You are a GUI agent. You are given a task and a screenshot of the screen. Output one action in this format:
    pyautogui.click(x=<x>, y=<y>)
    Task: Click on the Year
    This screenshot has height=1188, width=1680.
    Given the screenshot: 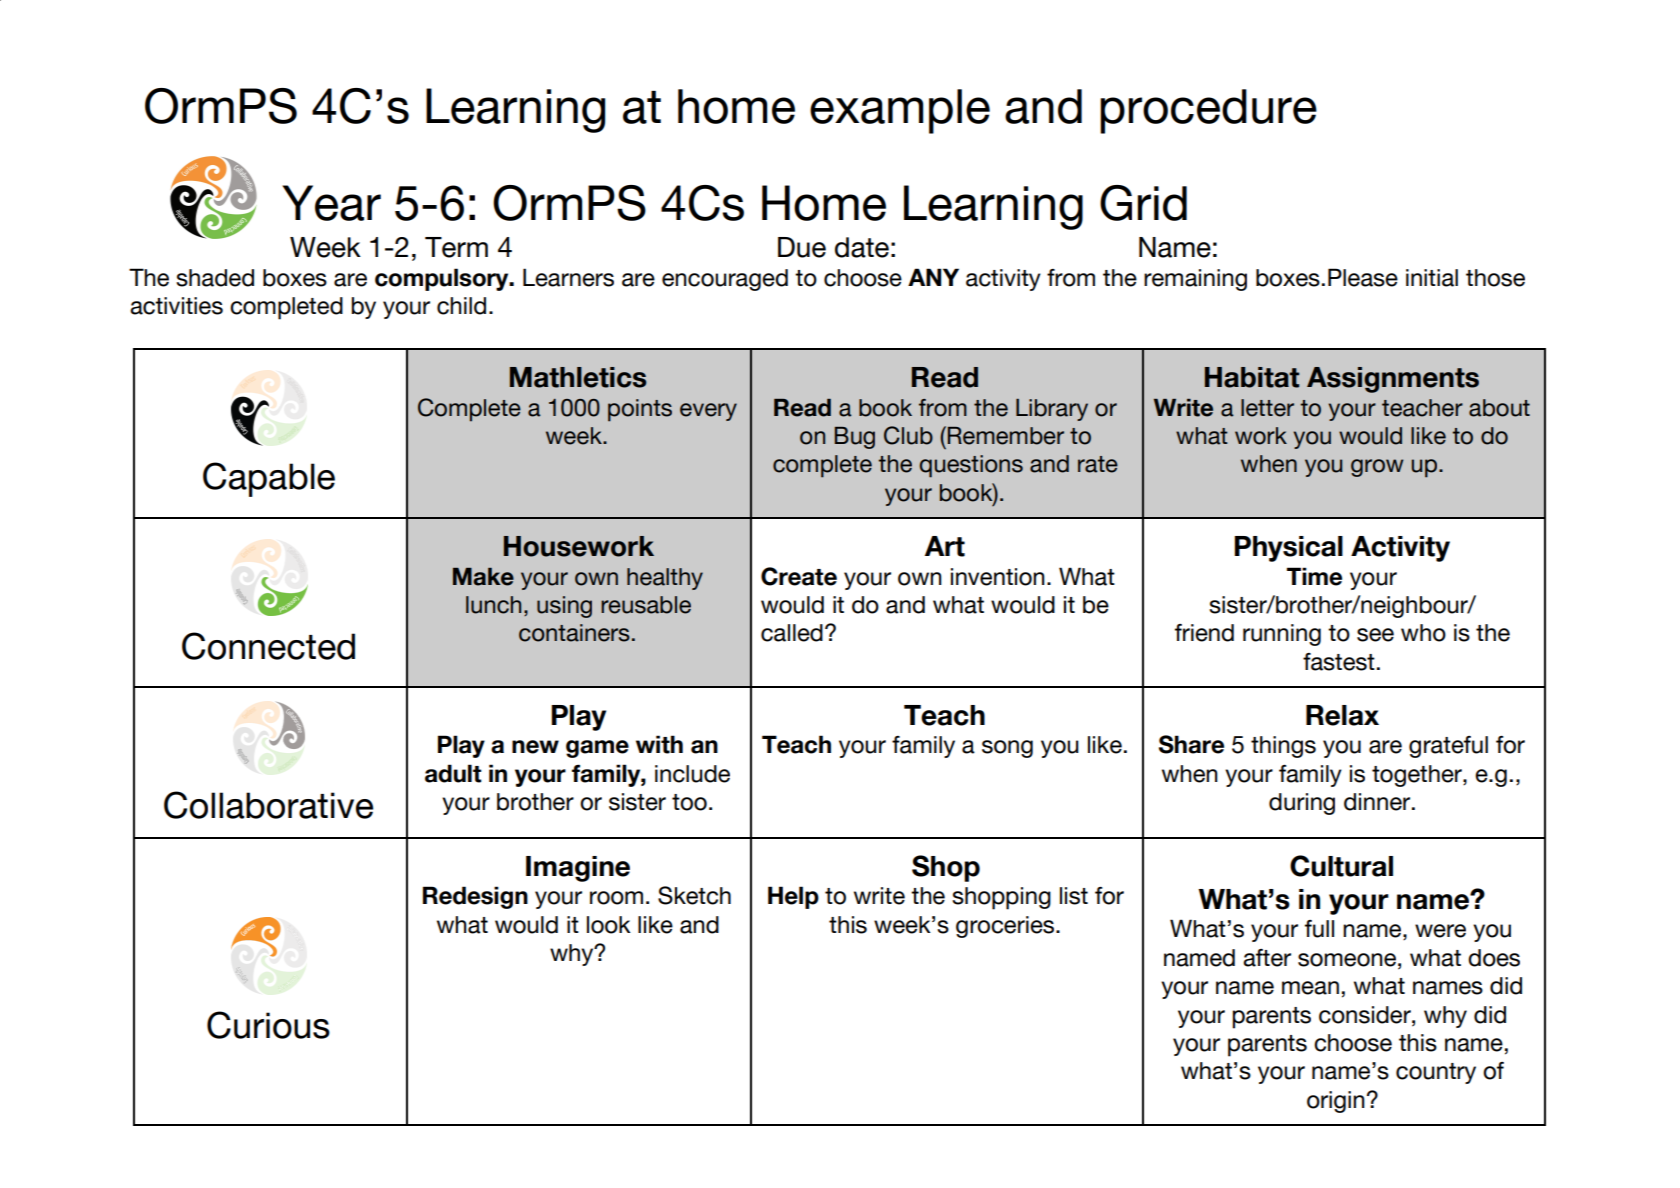 What is the action you would take?
    pyautogui.click(x=331, y=203)
